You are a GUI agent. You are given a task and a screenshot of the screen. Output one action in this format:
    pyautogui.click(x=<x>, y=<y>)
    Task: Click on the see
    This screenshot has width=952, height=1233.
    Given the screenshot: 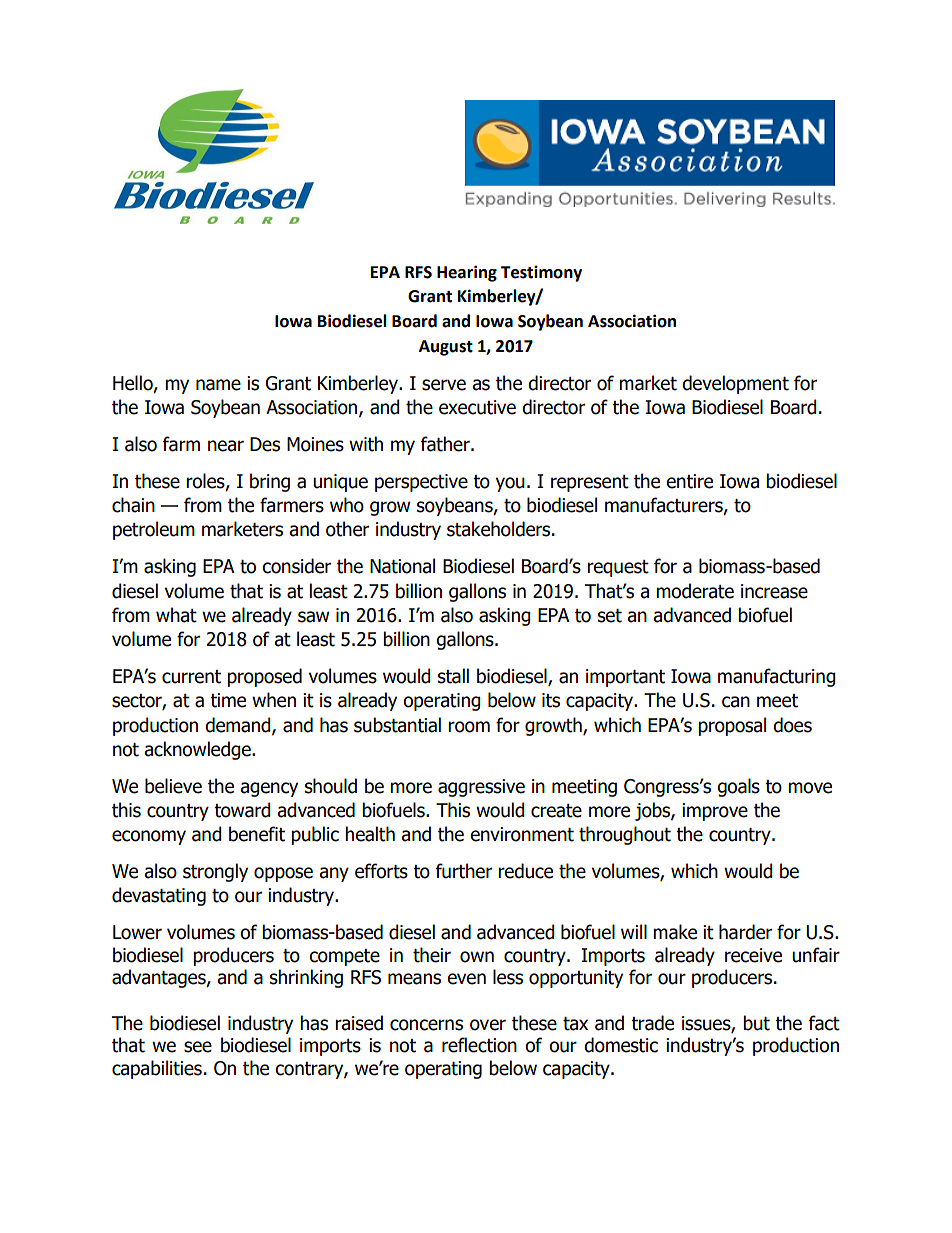 What is the action you would take?
    pyautogui.click(x=198, y=1047)
